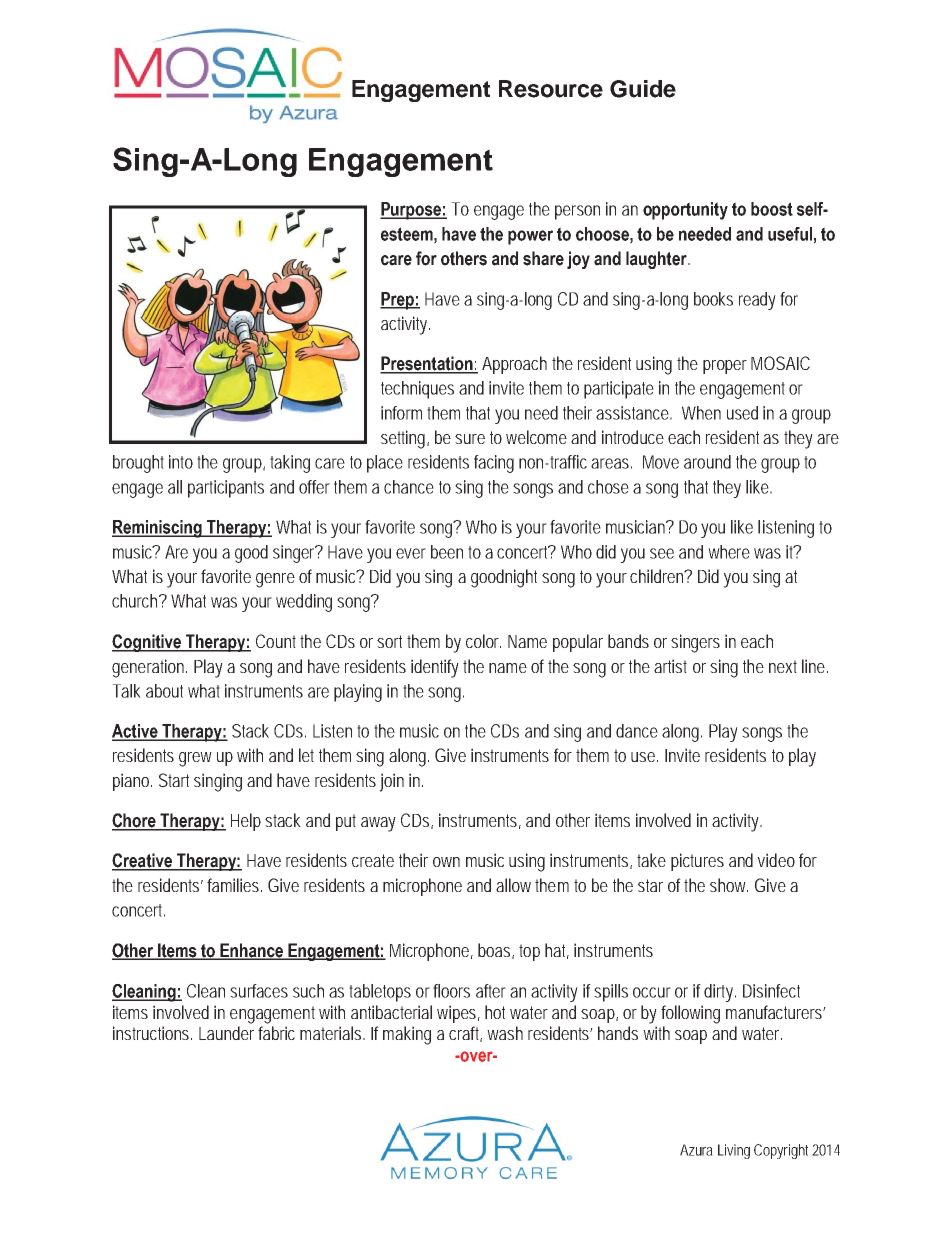 The width and height of the image is (952, 1233). What do you see at coordinates (226, 1033) in the image?
I see `Launder` at bounding box center [226, 1033].
